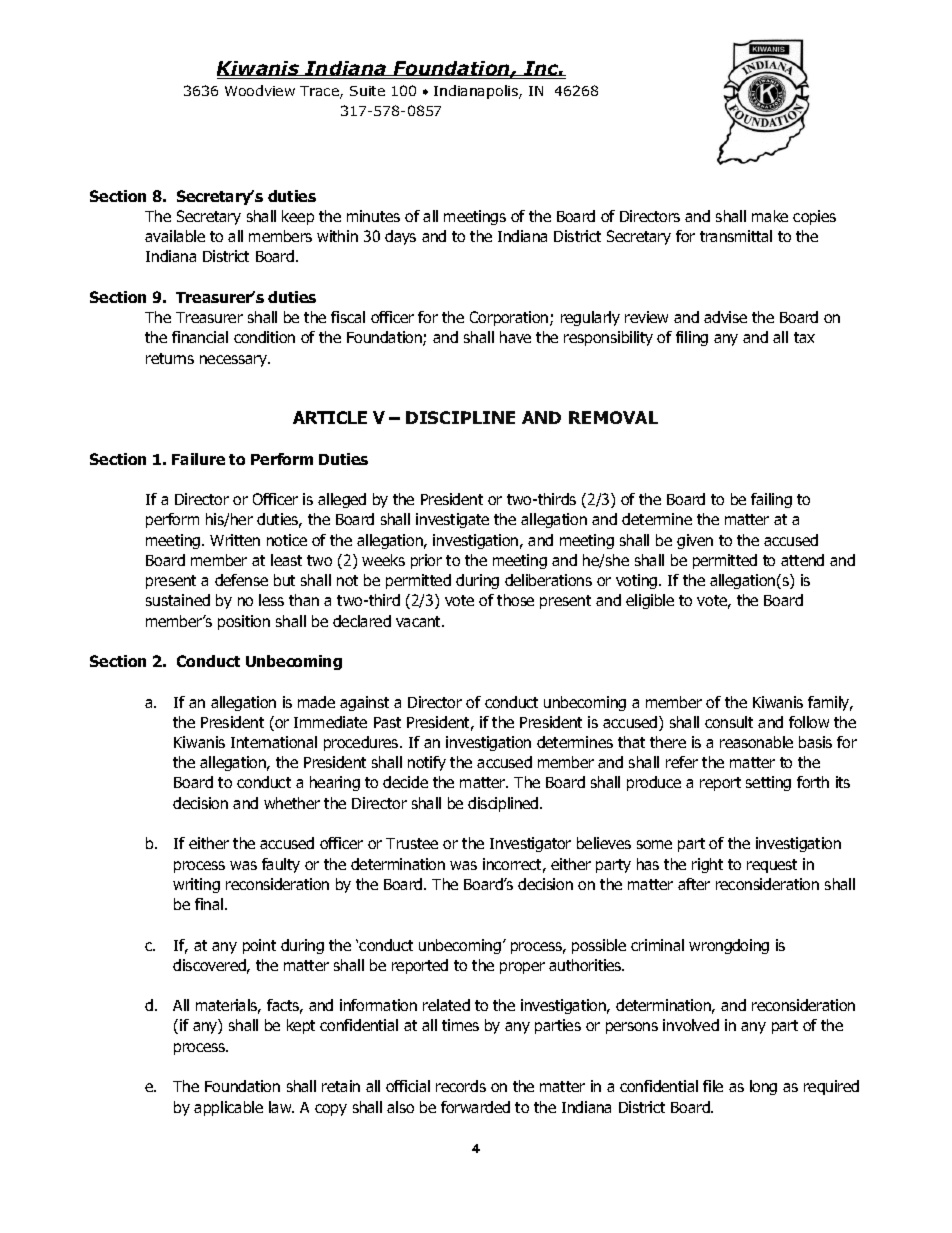  I want to click on long, so click(763, 1087).
